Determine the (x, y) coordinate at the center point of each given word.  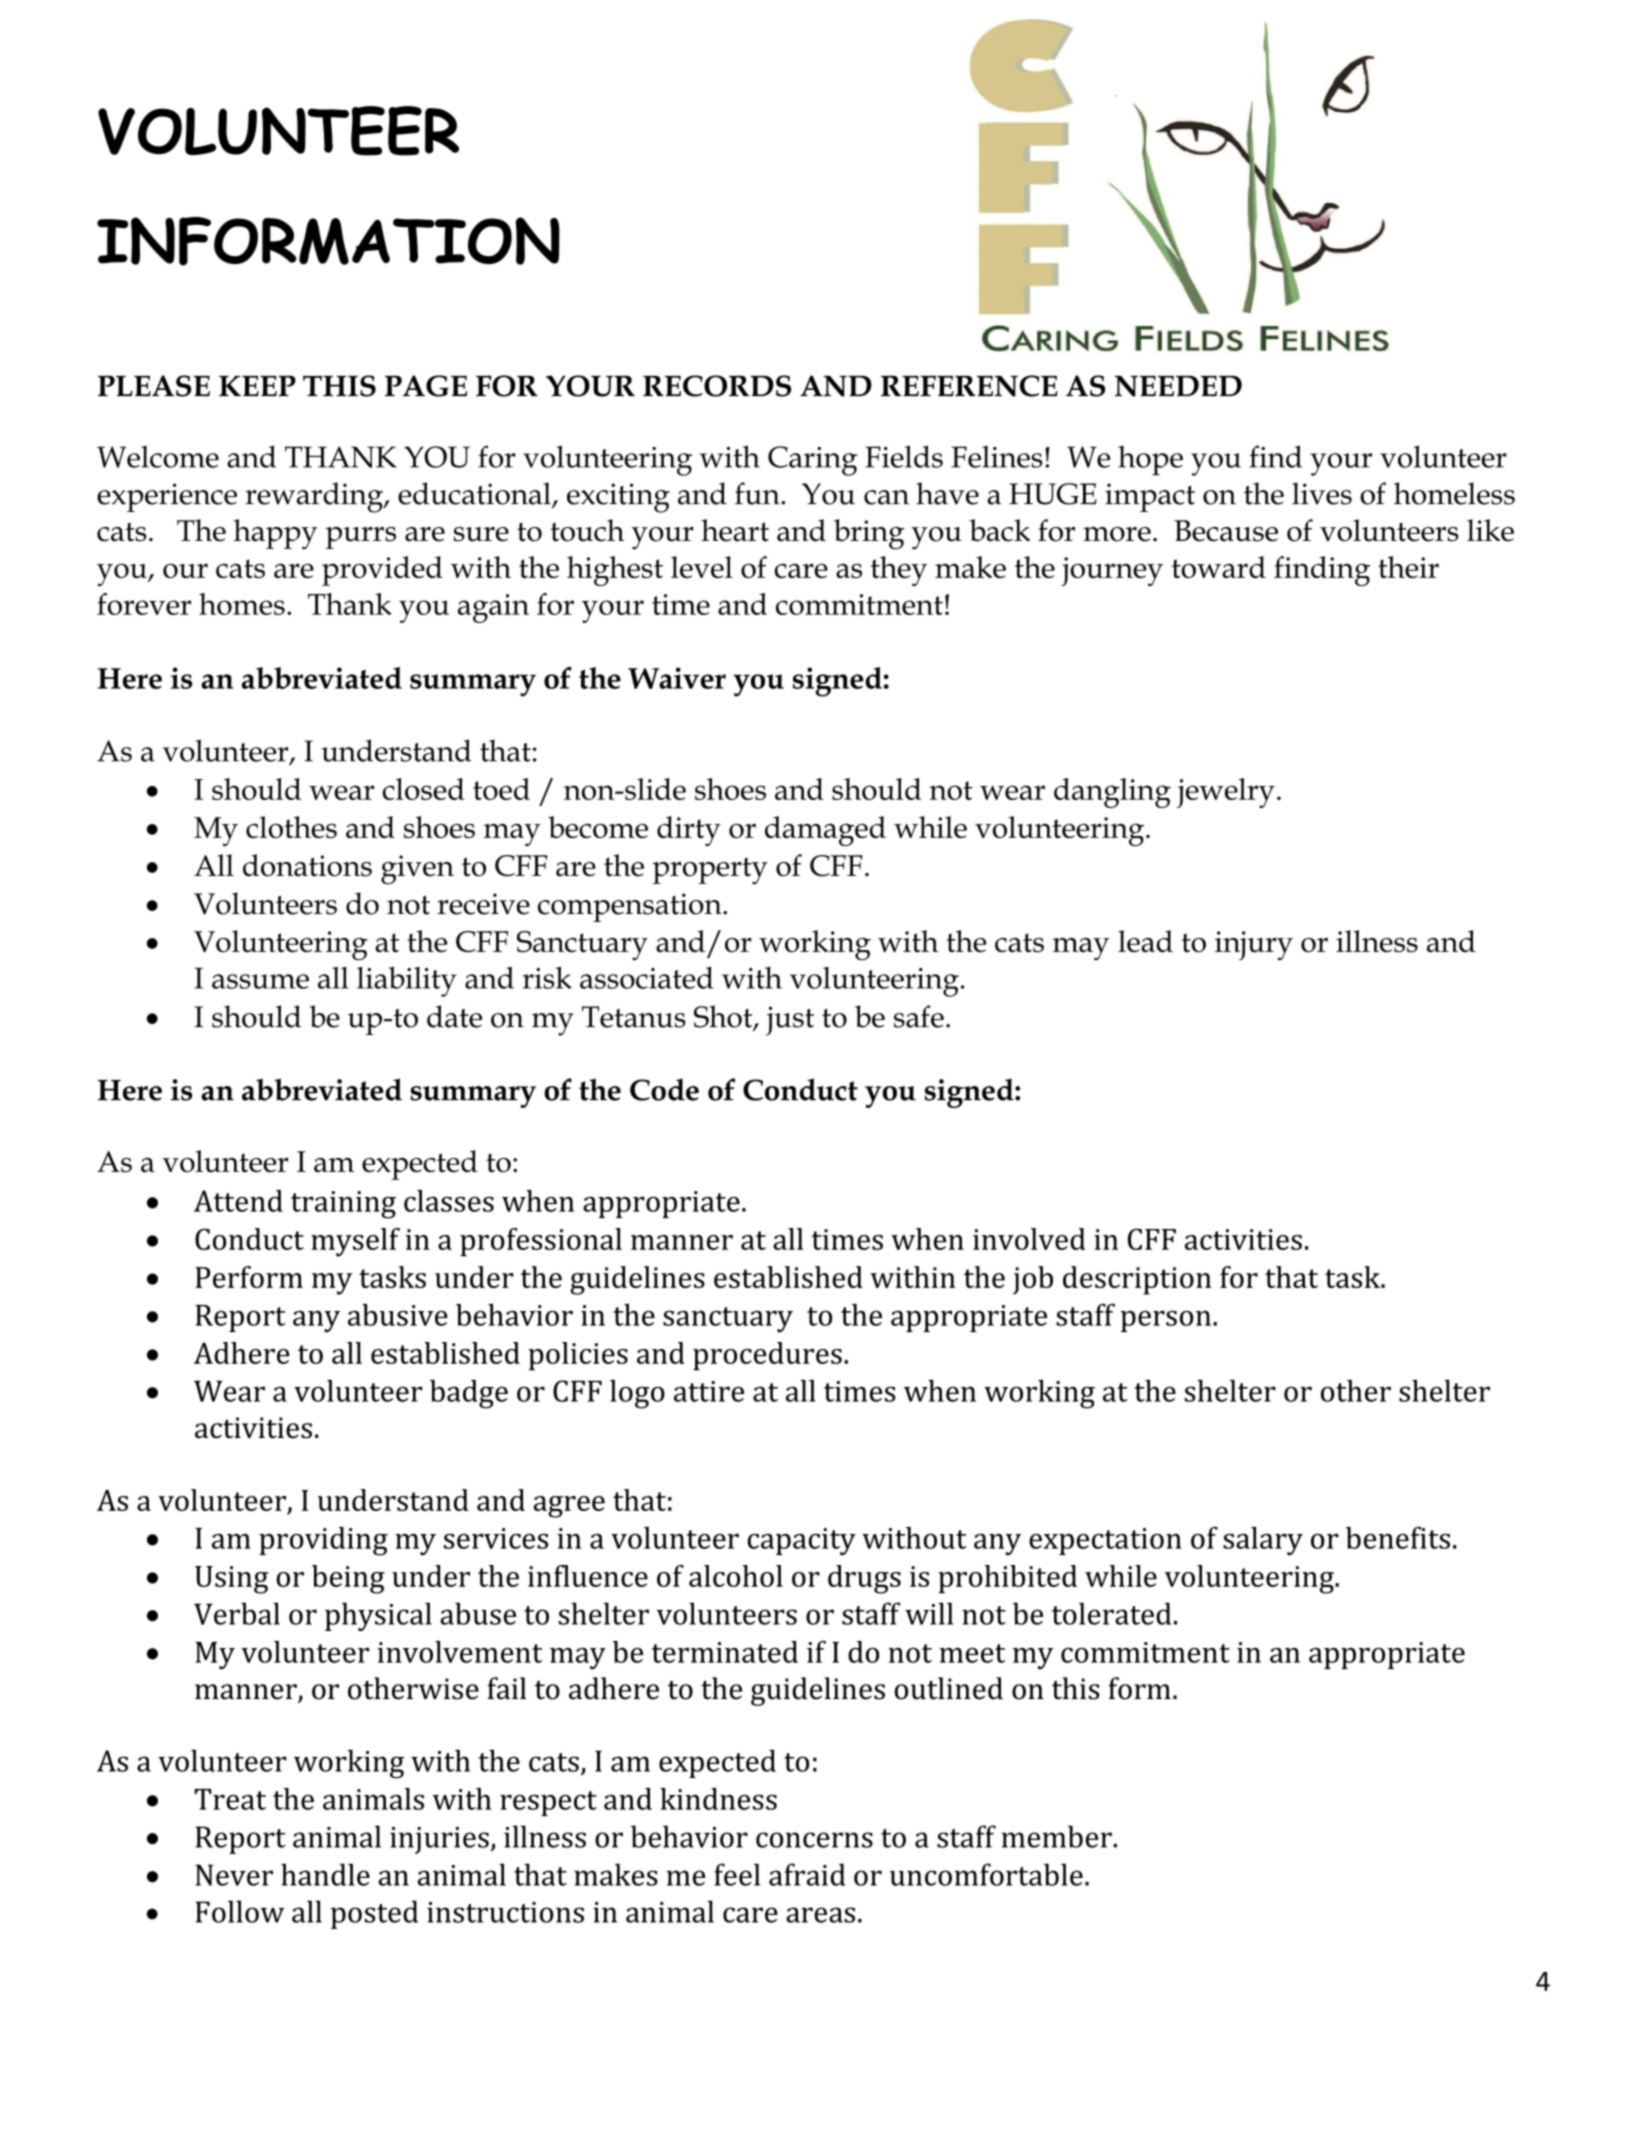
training (343, 1205)
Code (664, 1089)
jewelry (1226, 793)
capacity (801, 1541)
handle (325, 1874)
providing (323, 1541)
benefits (1398, 1538)
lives (1322, 493)
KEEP (257, 385)
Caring (812, 461)
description (1137, 1280)
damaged (825, 831)
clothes (291, 827)
